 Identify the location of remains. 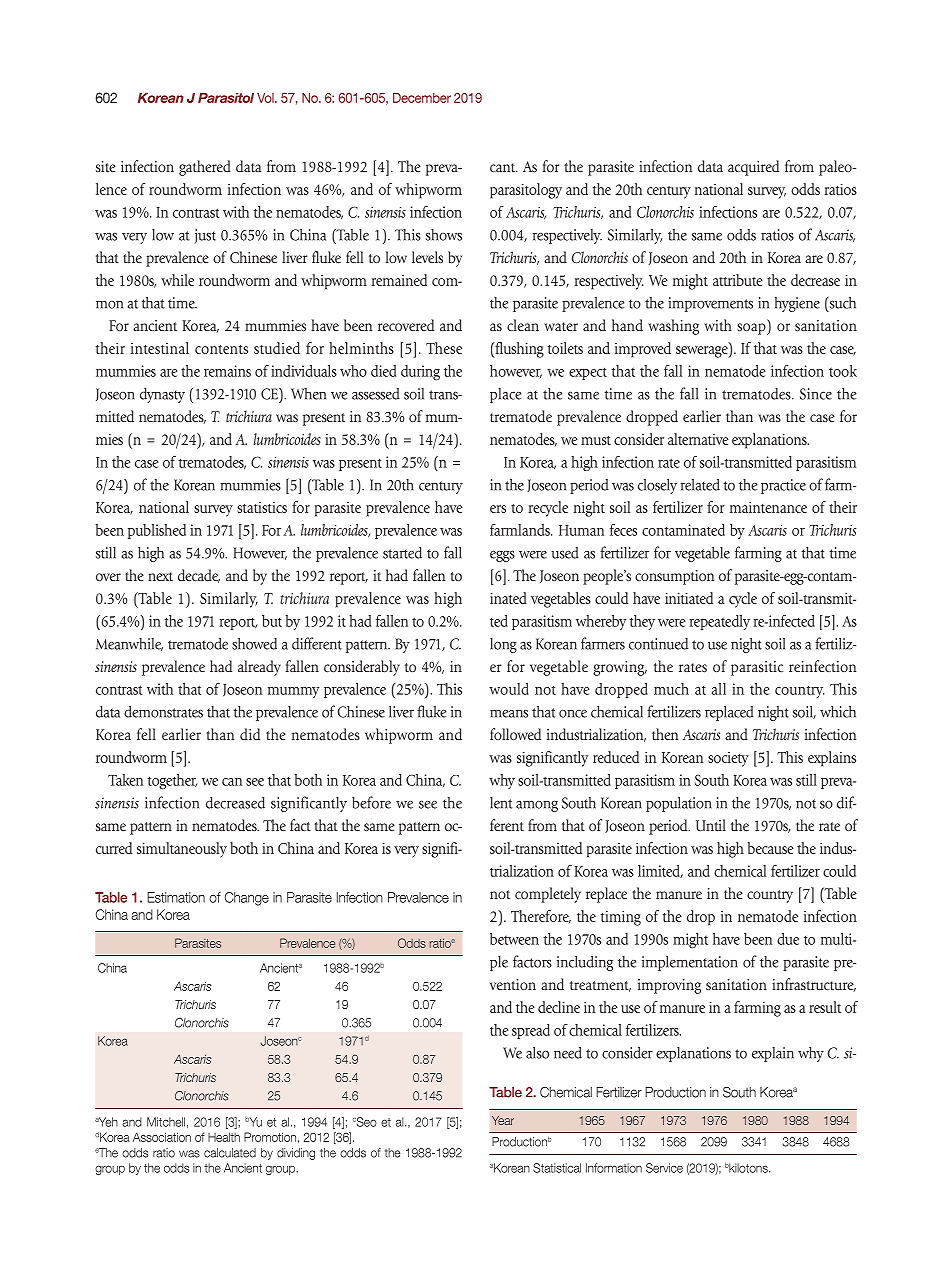
(227, 371).
